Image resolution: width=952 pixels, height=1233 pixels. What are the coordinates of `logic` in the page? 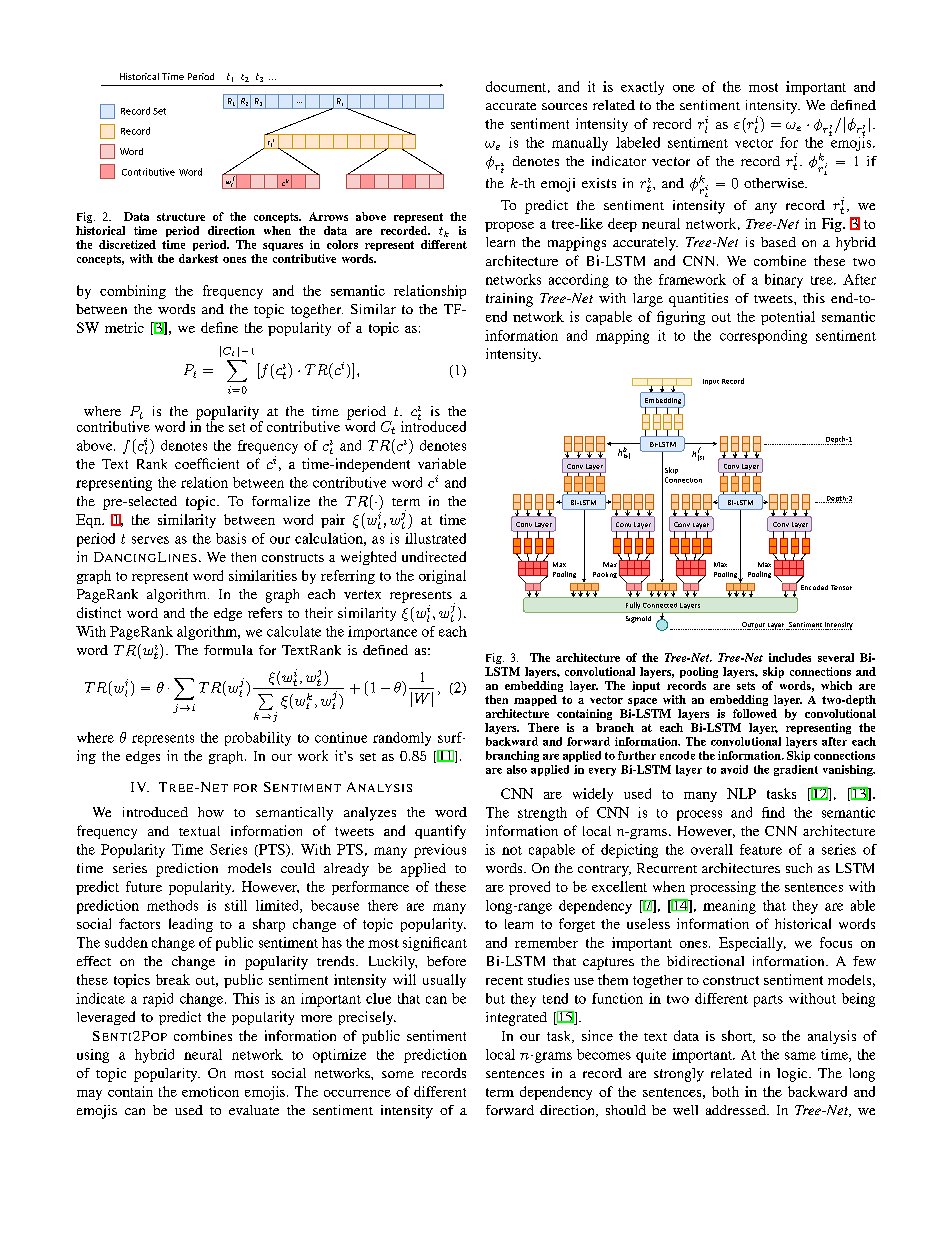 It's located at (793, 1075).
